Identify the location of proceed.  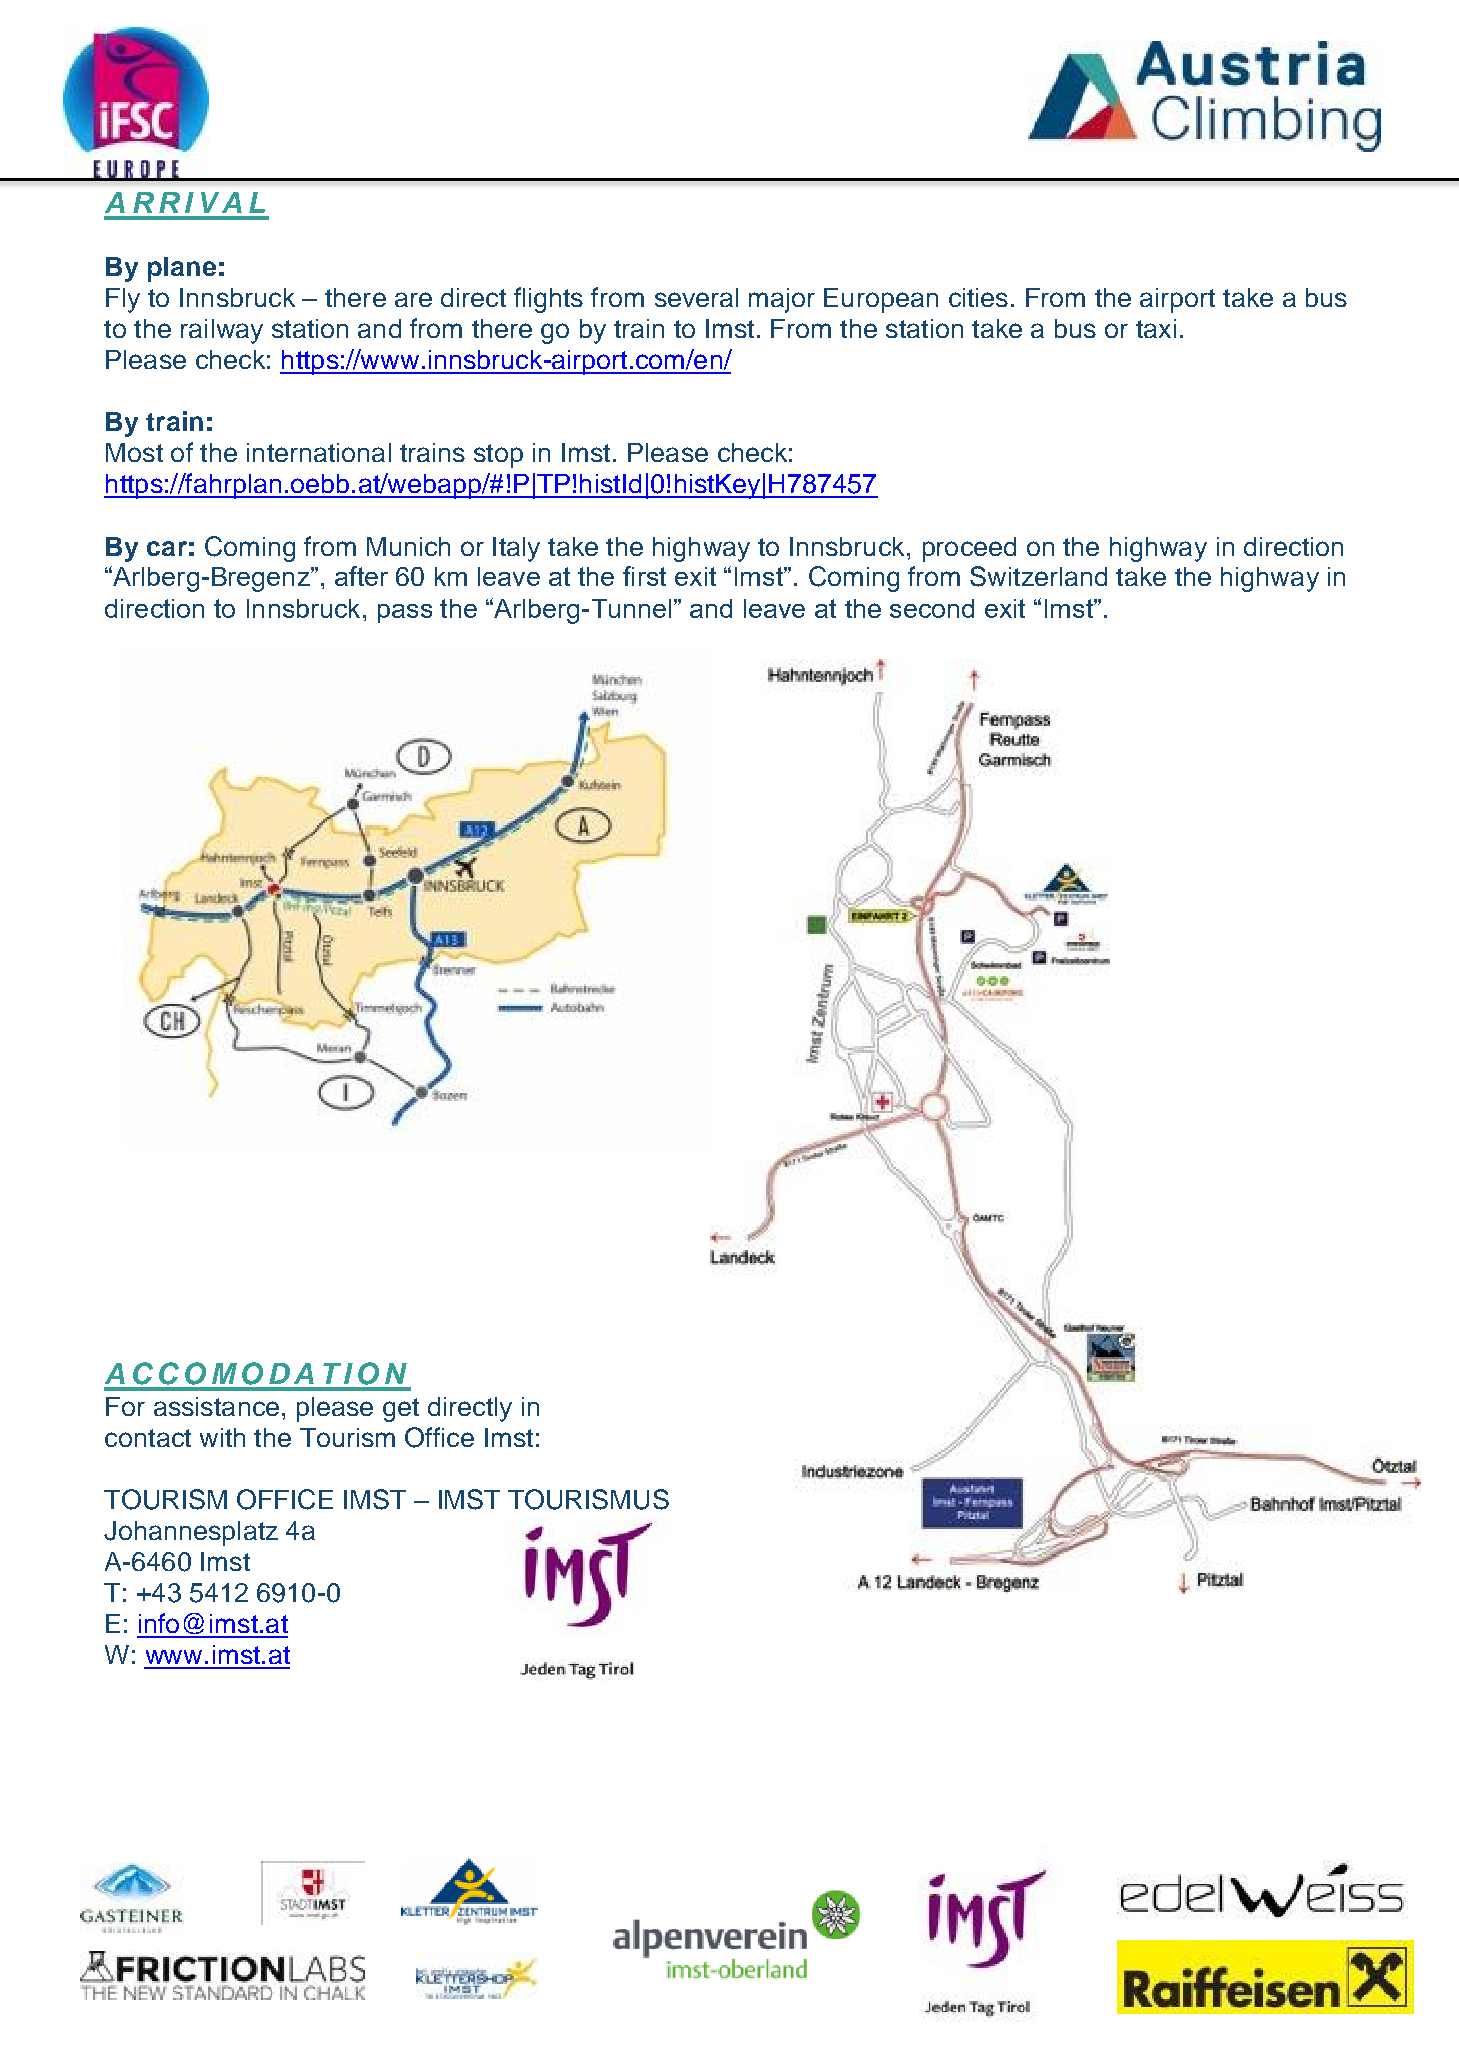
(969, 549).
